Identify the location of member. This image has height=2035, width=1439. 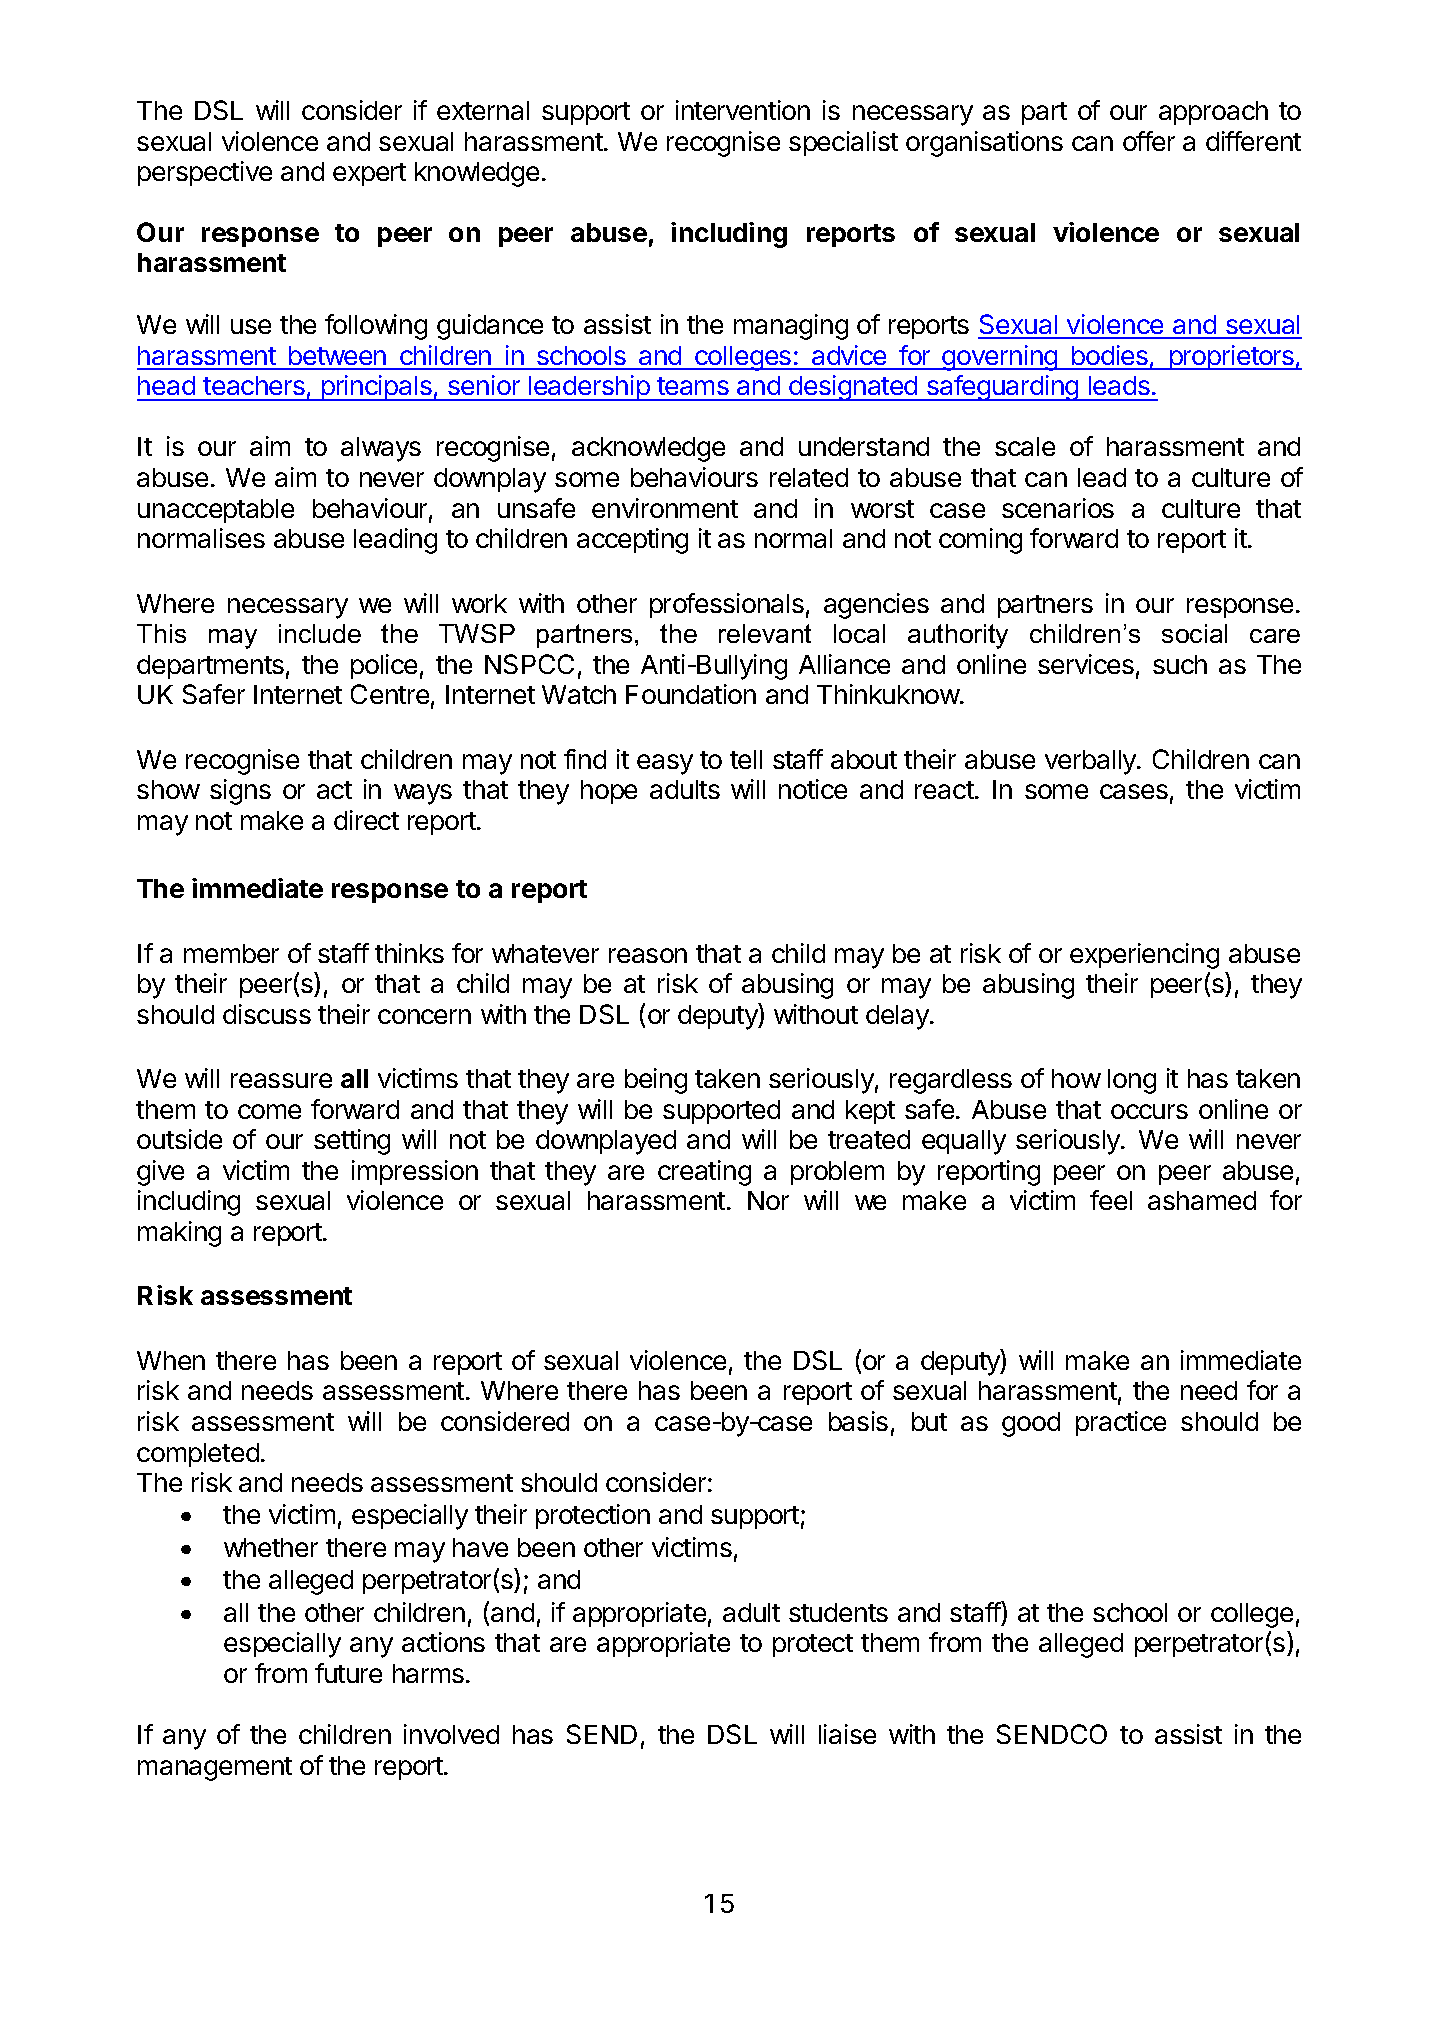
(231, 953).
